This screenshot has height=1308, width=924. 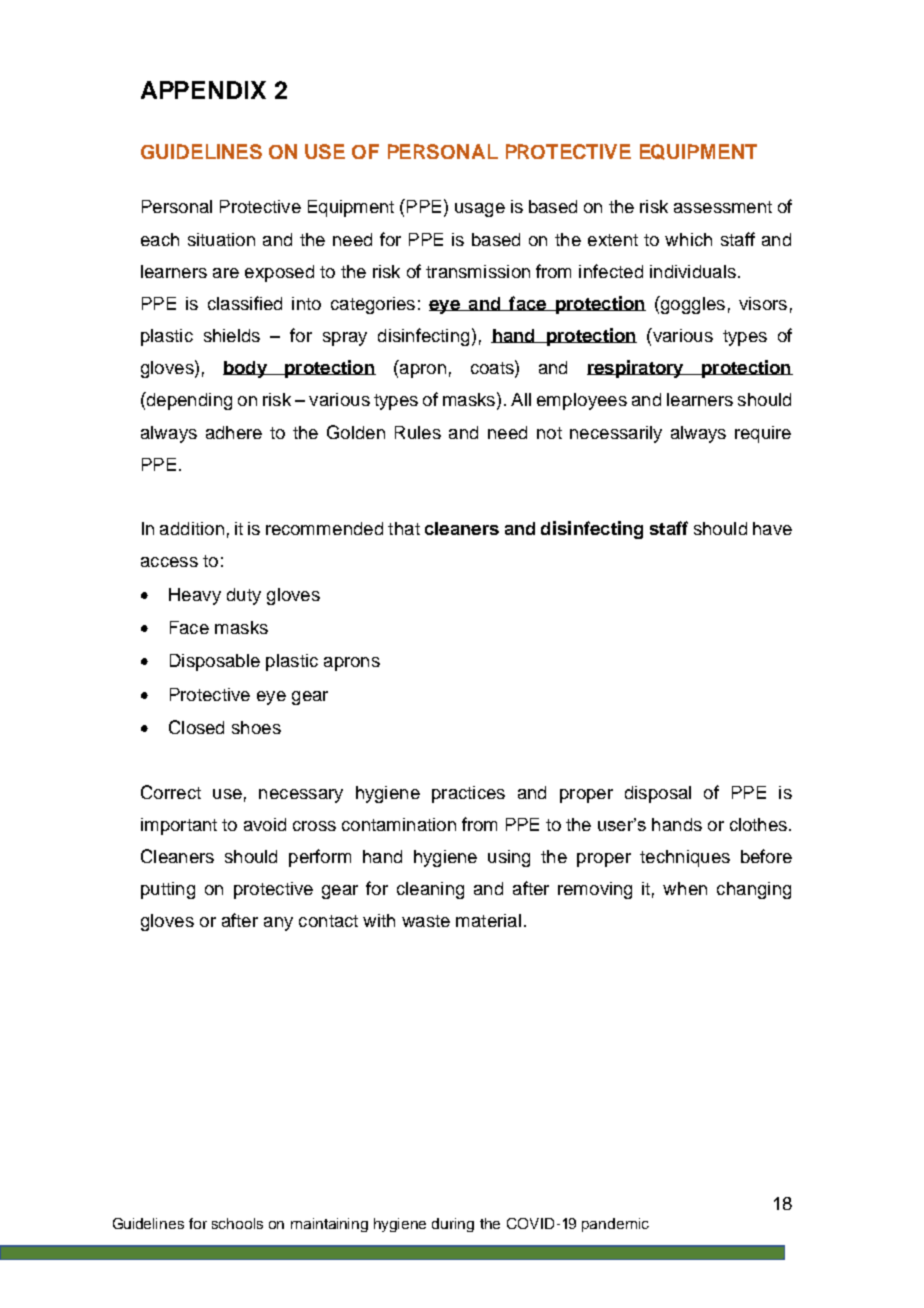 I want to click on APPENDIX, so click(x=203, y=90).
